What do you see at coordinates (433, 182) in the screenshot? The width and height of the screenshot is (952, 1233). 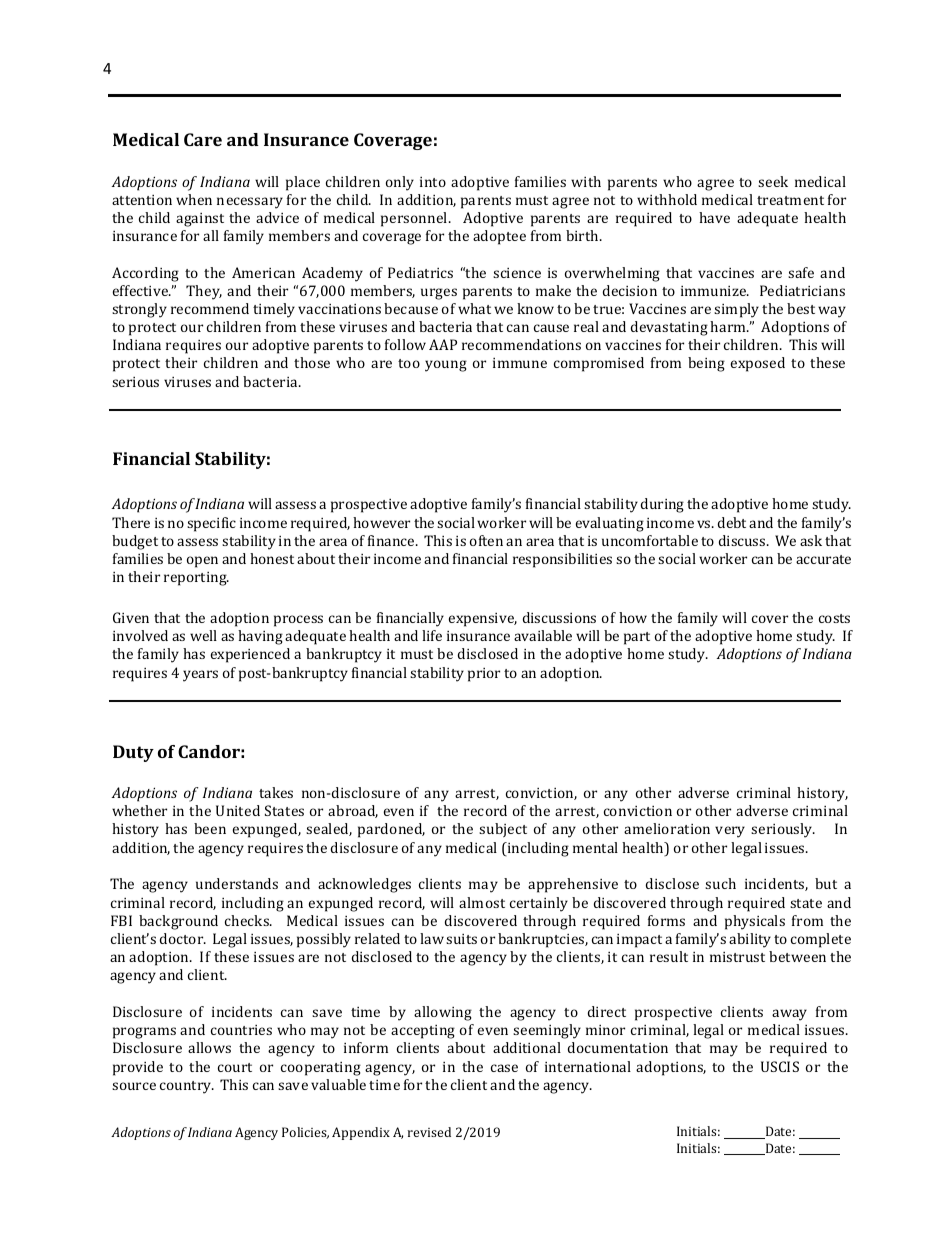 I see `into` at bounding box center [433, 182].
